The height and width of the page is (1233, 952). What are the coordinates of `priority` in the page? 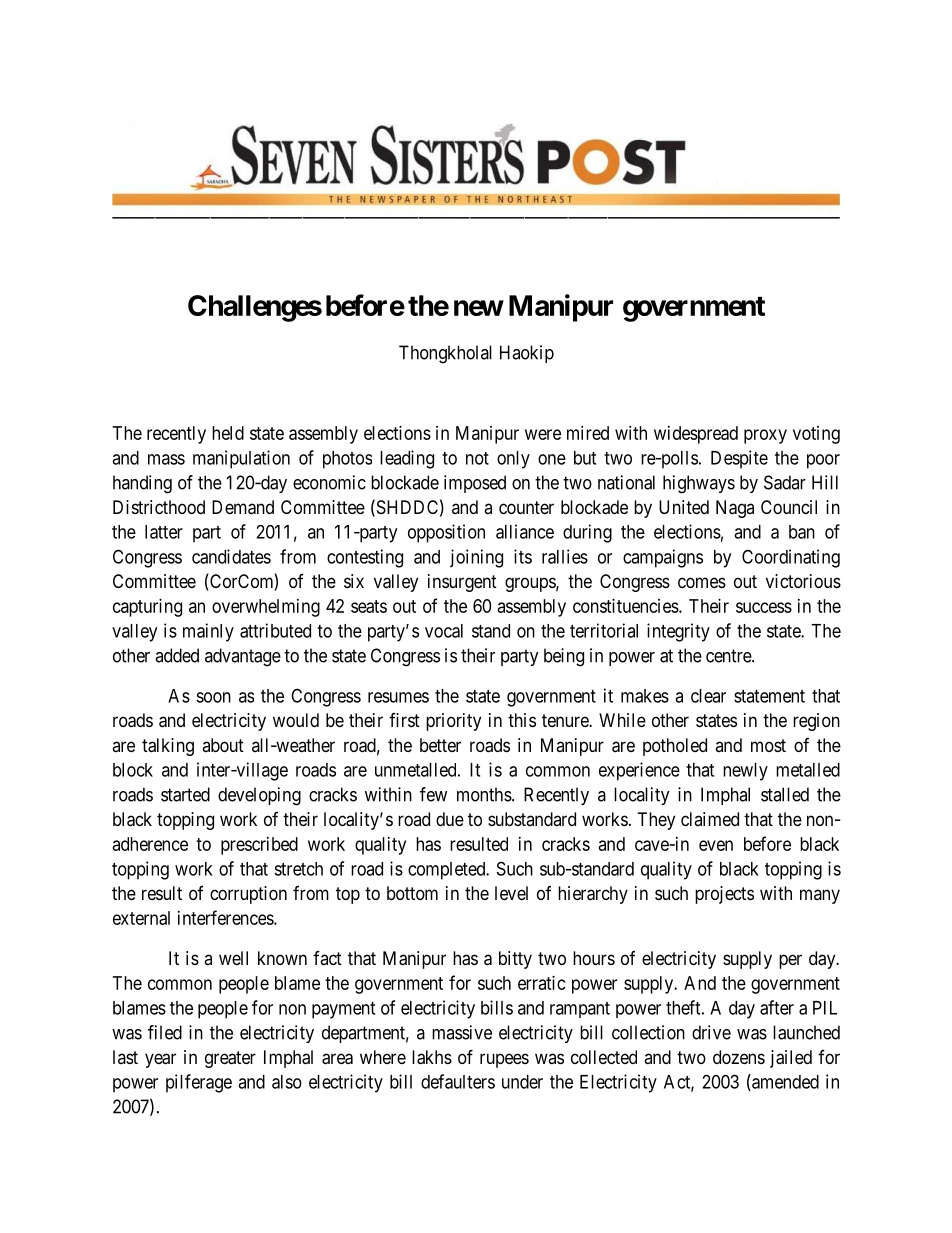 It's located at (453, 722).
